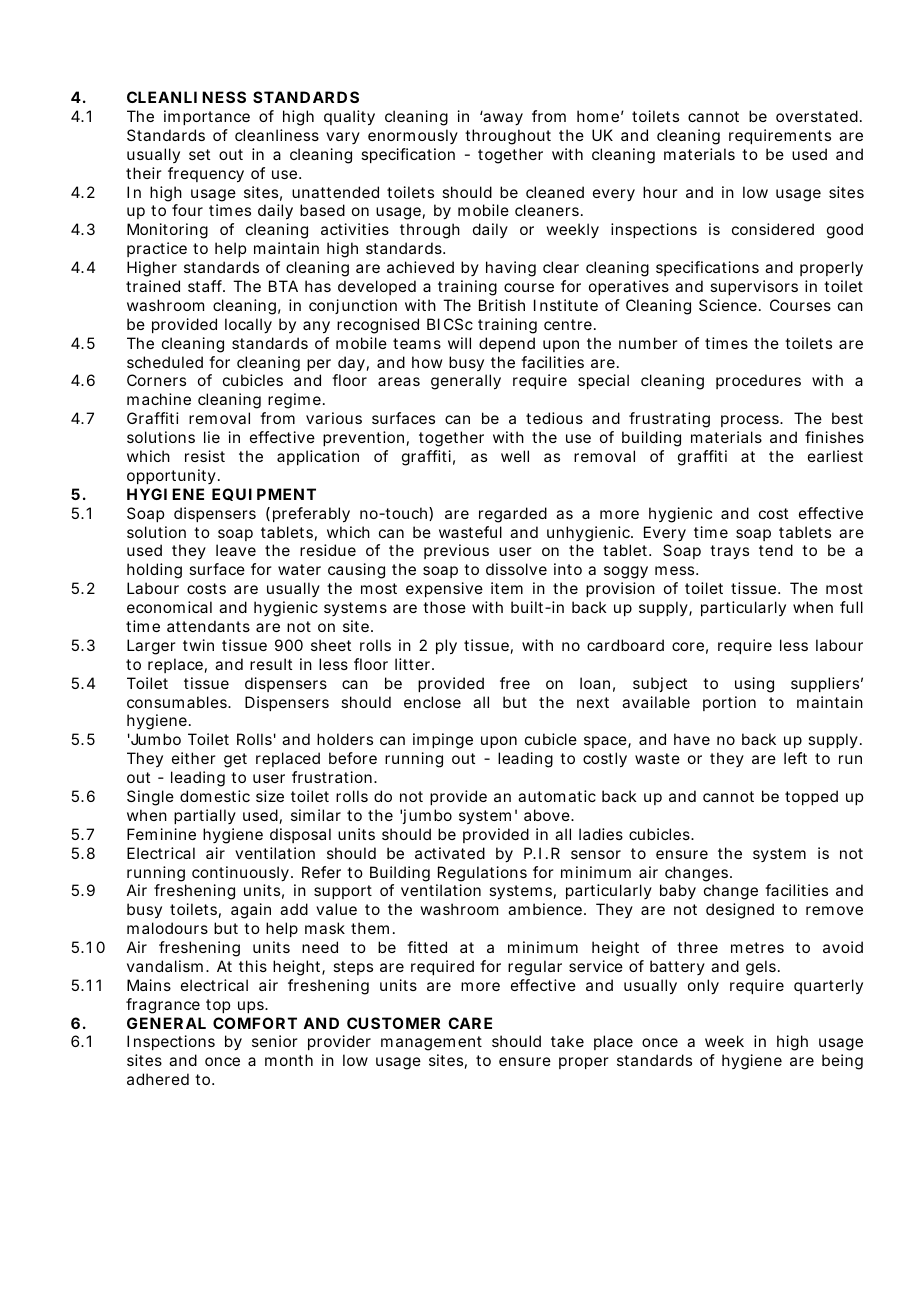 The image size is (924, 1308). Describe the element at coordinates (271, 664) in the image. I see `result` at that location.
